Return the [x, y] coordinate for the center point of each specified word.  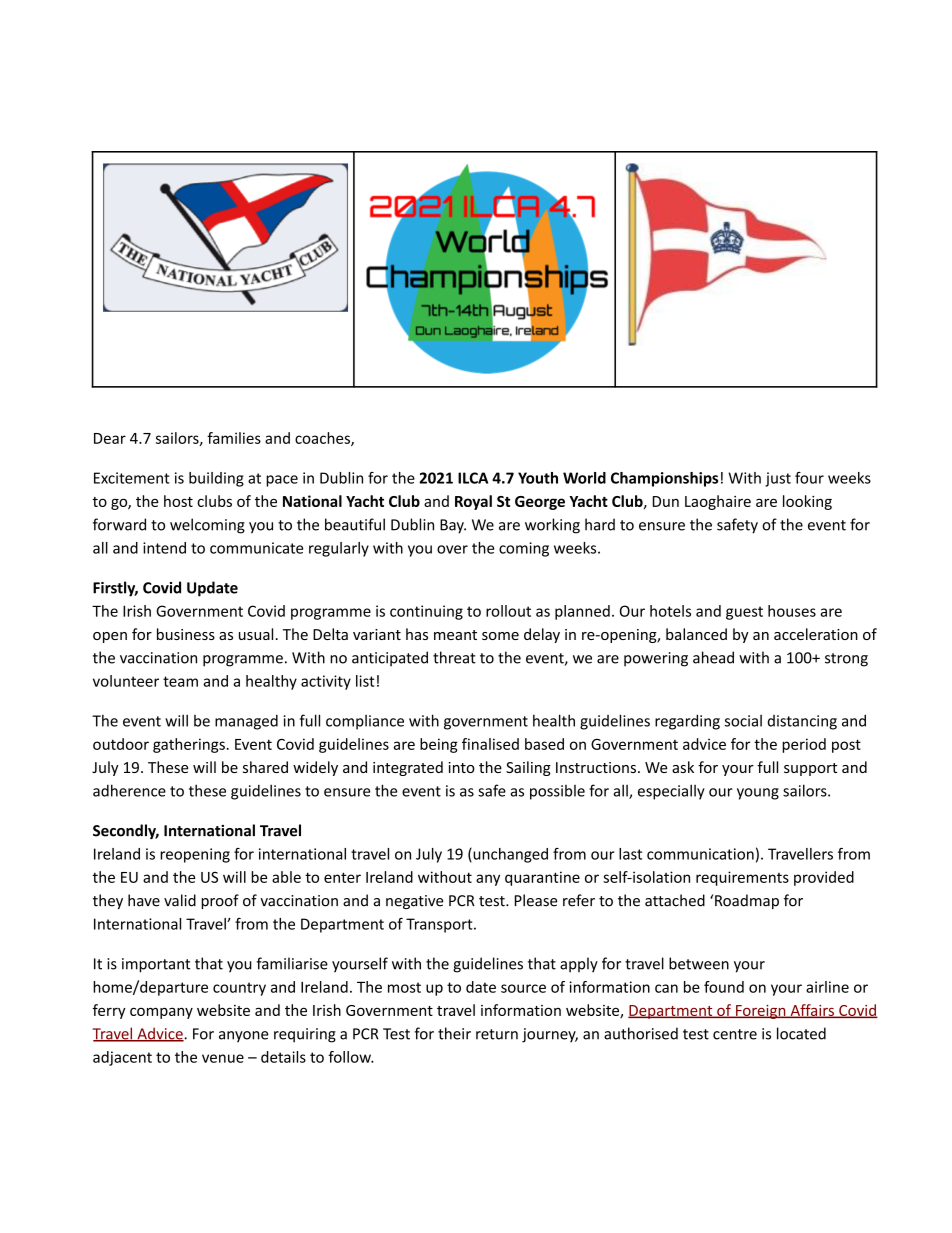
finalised [490, 744]
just [778, 479]
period [804, 745]
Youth [538, 478]
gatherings [189, 745]
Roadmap [747, 901]
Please [536, 900]
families [234, 438]
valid [180, 900]
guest [744, 613]
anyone [243, 1037]
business [186, 634]
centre [735, 1034]
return [497, 1034]
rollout [508, 611]
